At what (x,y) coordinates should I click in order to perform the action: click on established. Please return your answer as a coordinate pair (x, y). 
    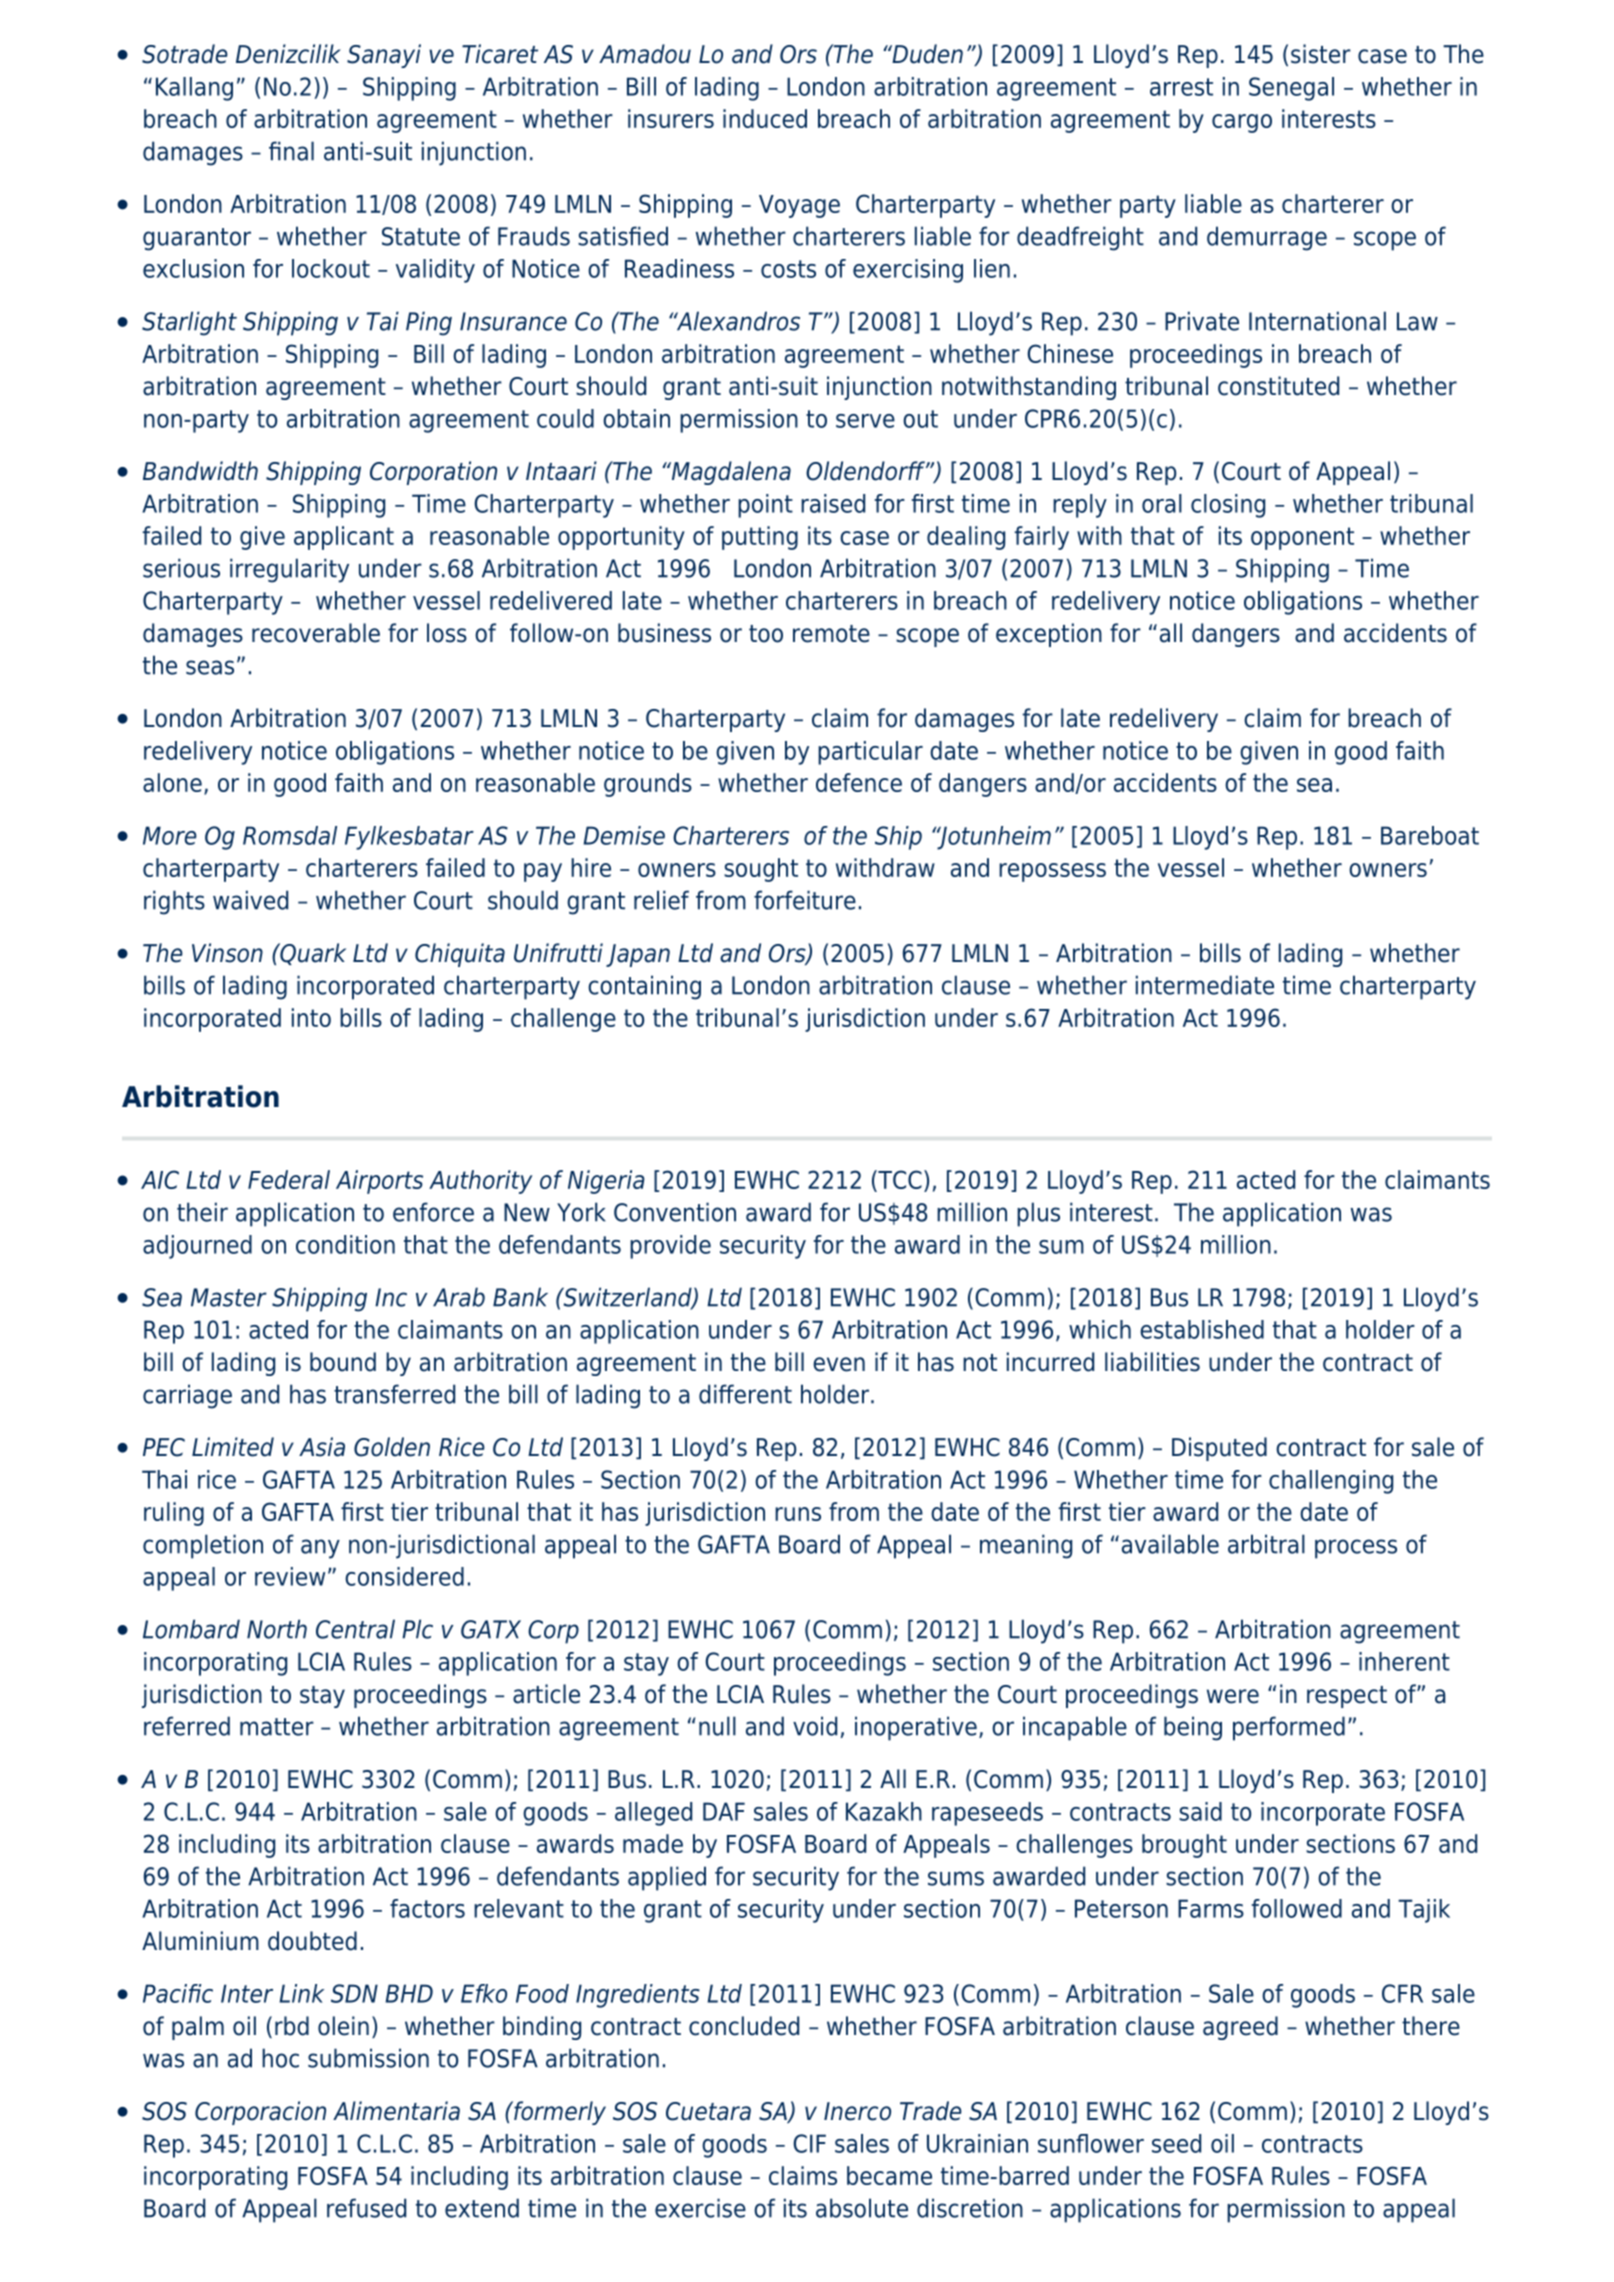
    Looking at the image, I should click on (1202, 1329).
